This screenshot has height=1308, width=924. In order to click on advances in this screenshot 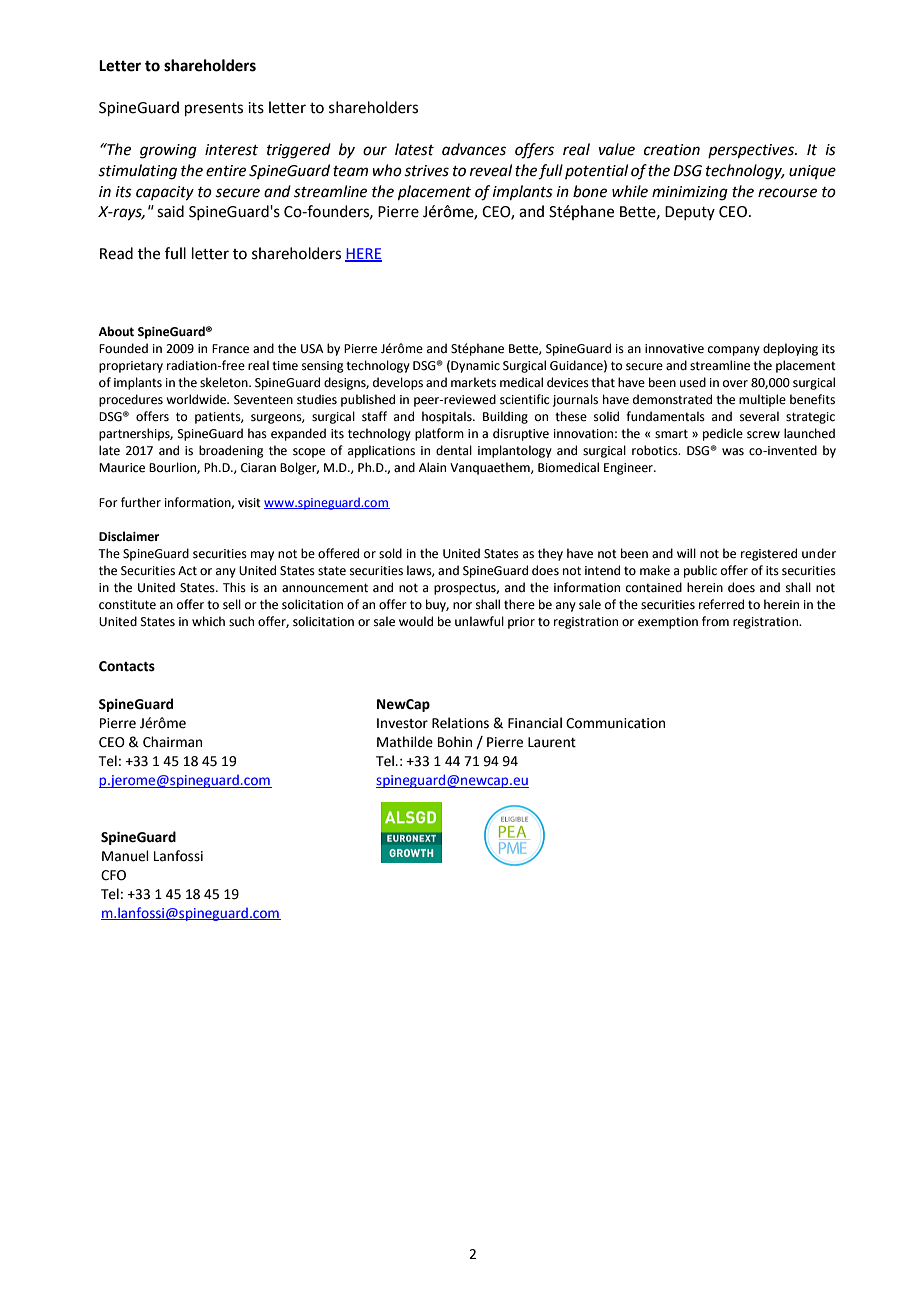, I will do `click(474, 149)`.
